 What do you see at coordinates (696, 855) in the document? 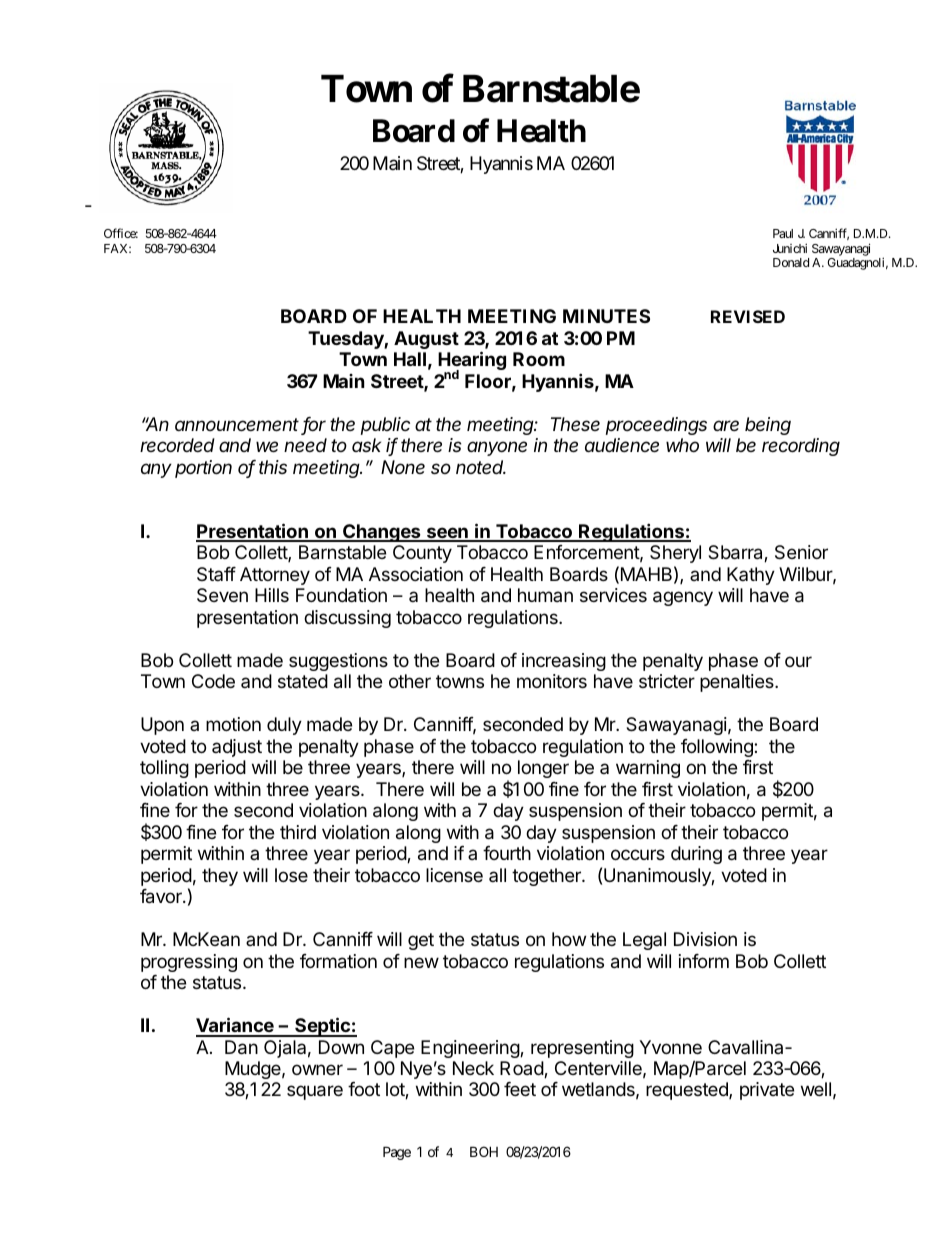
I see `during` at bounding box center [696, 855].
